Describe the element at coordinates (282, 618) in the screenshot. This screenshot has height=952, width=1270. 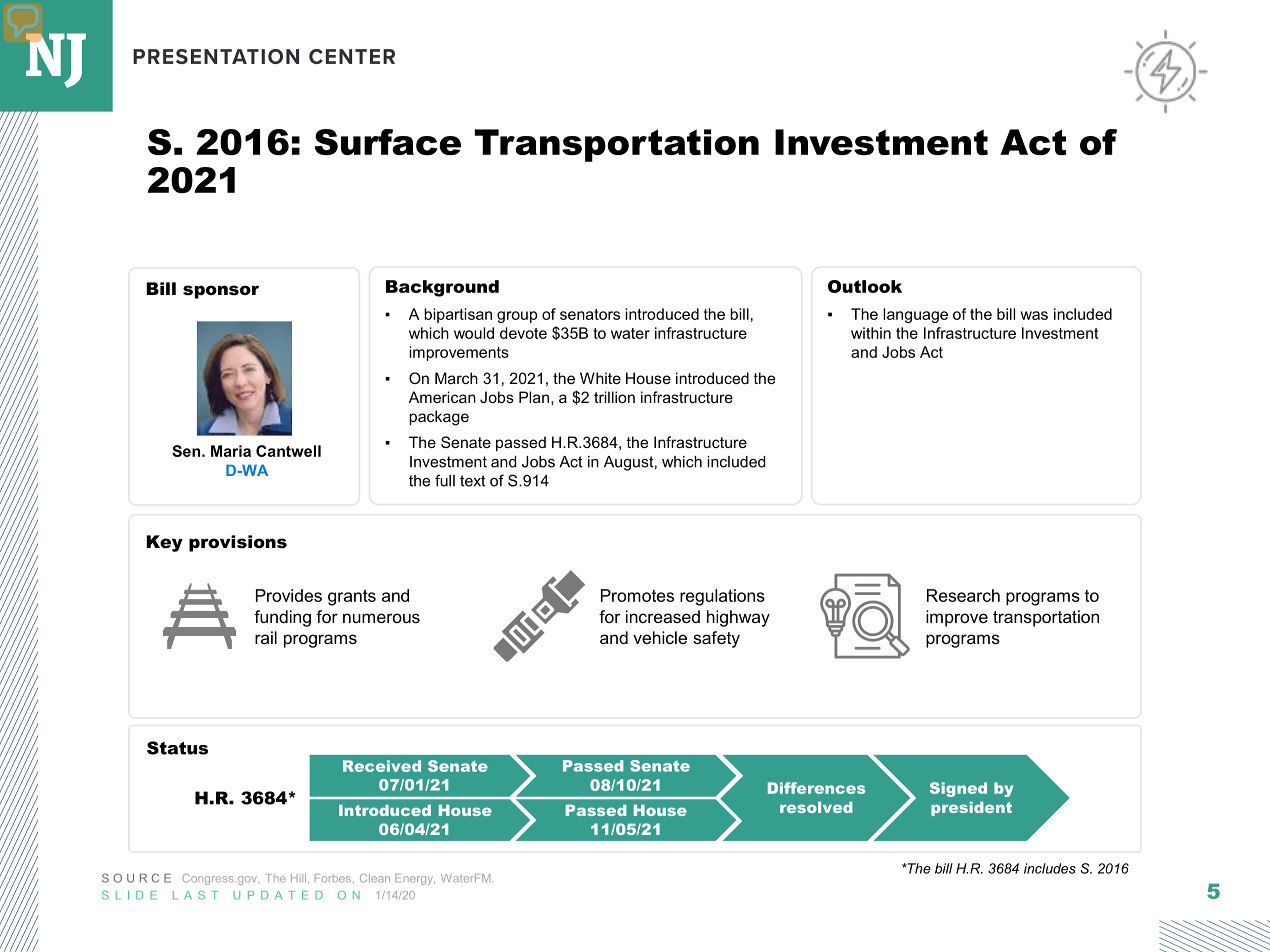
I see `funding` at that location.
